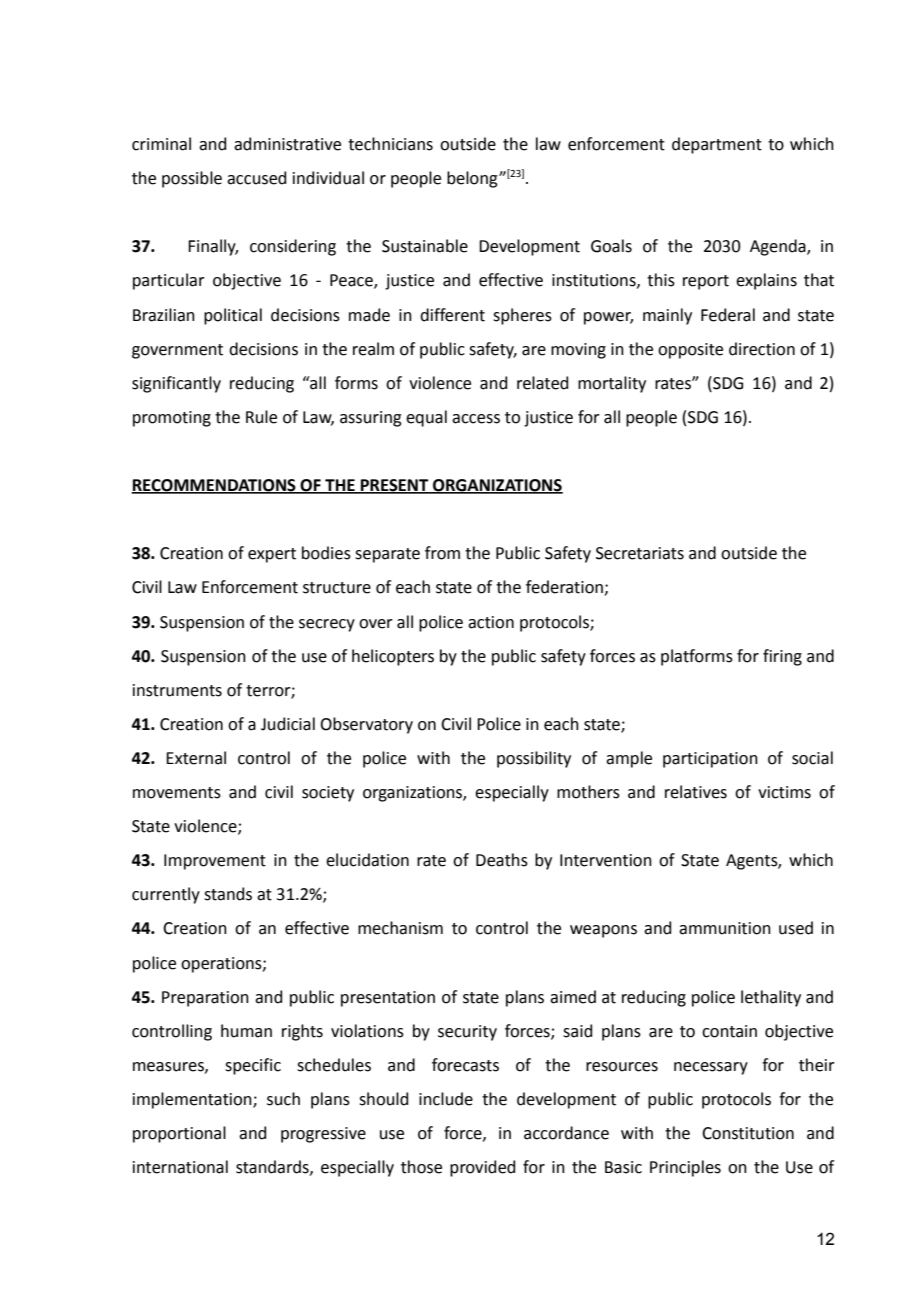 The width and height of the page is (924, 1307). Describe the element at coordinates (473, 179) in the page. I see `belong` at that location.
